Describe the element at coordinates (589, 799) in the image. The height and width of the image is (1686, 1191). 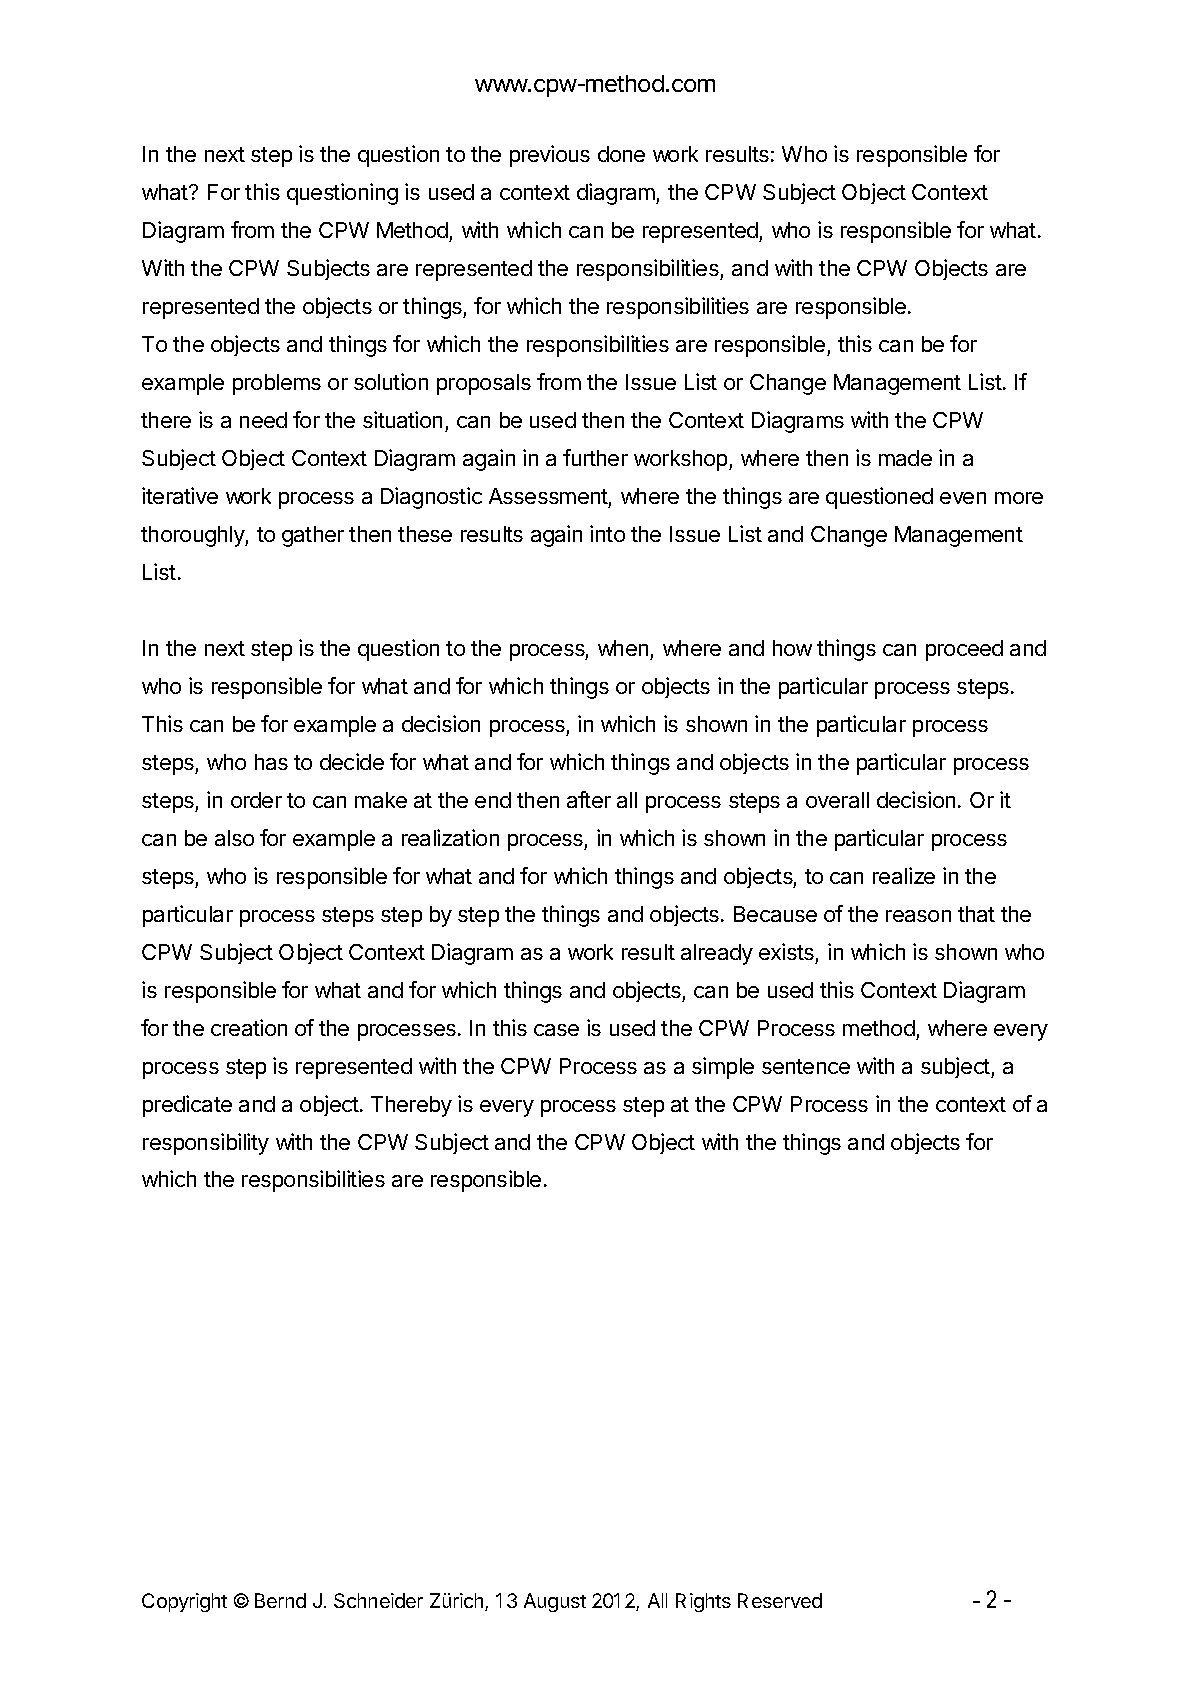
I see `after` at that location.
